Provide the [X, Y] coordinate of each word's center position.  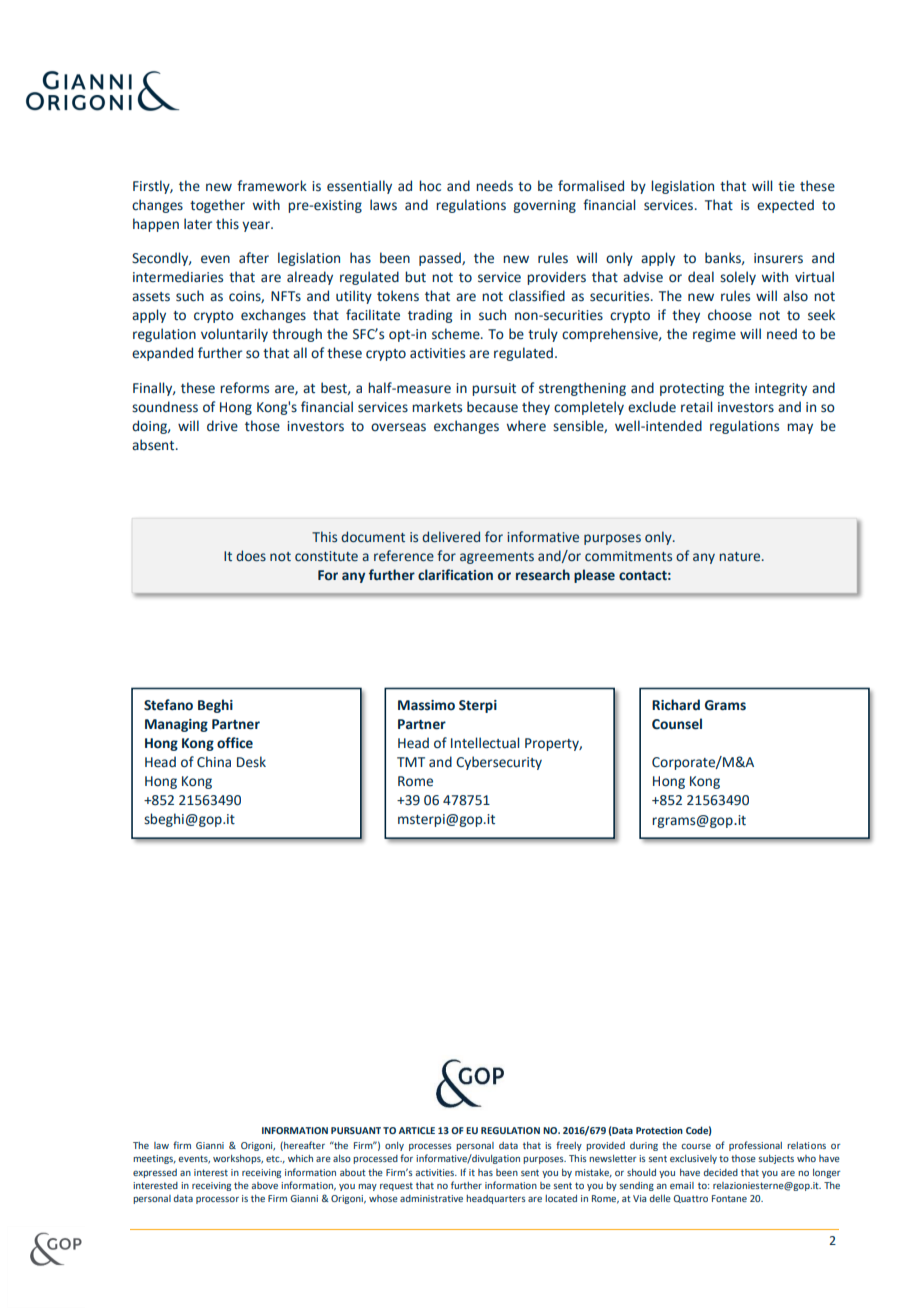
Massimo [426, 705]
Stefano [168, 705]
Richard [676, 705]
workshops [238, 1159]
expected [785, 206]
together [217, 206]
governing [544, 206]
